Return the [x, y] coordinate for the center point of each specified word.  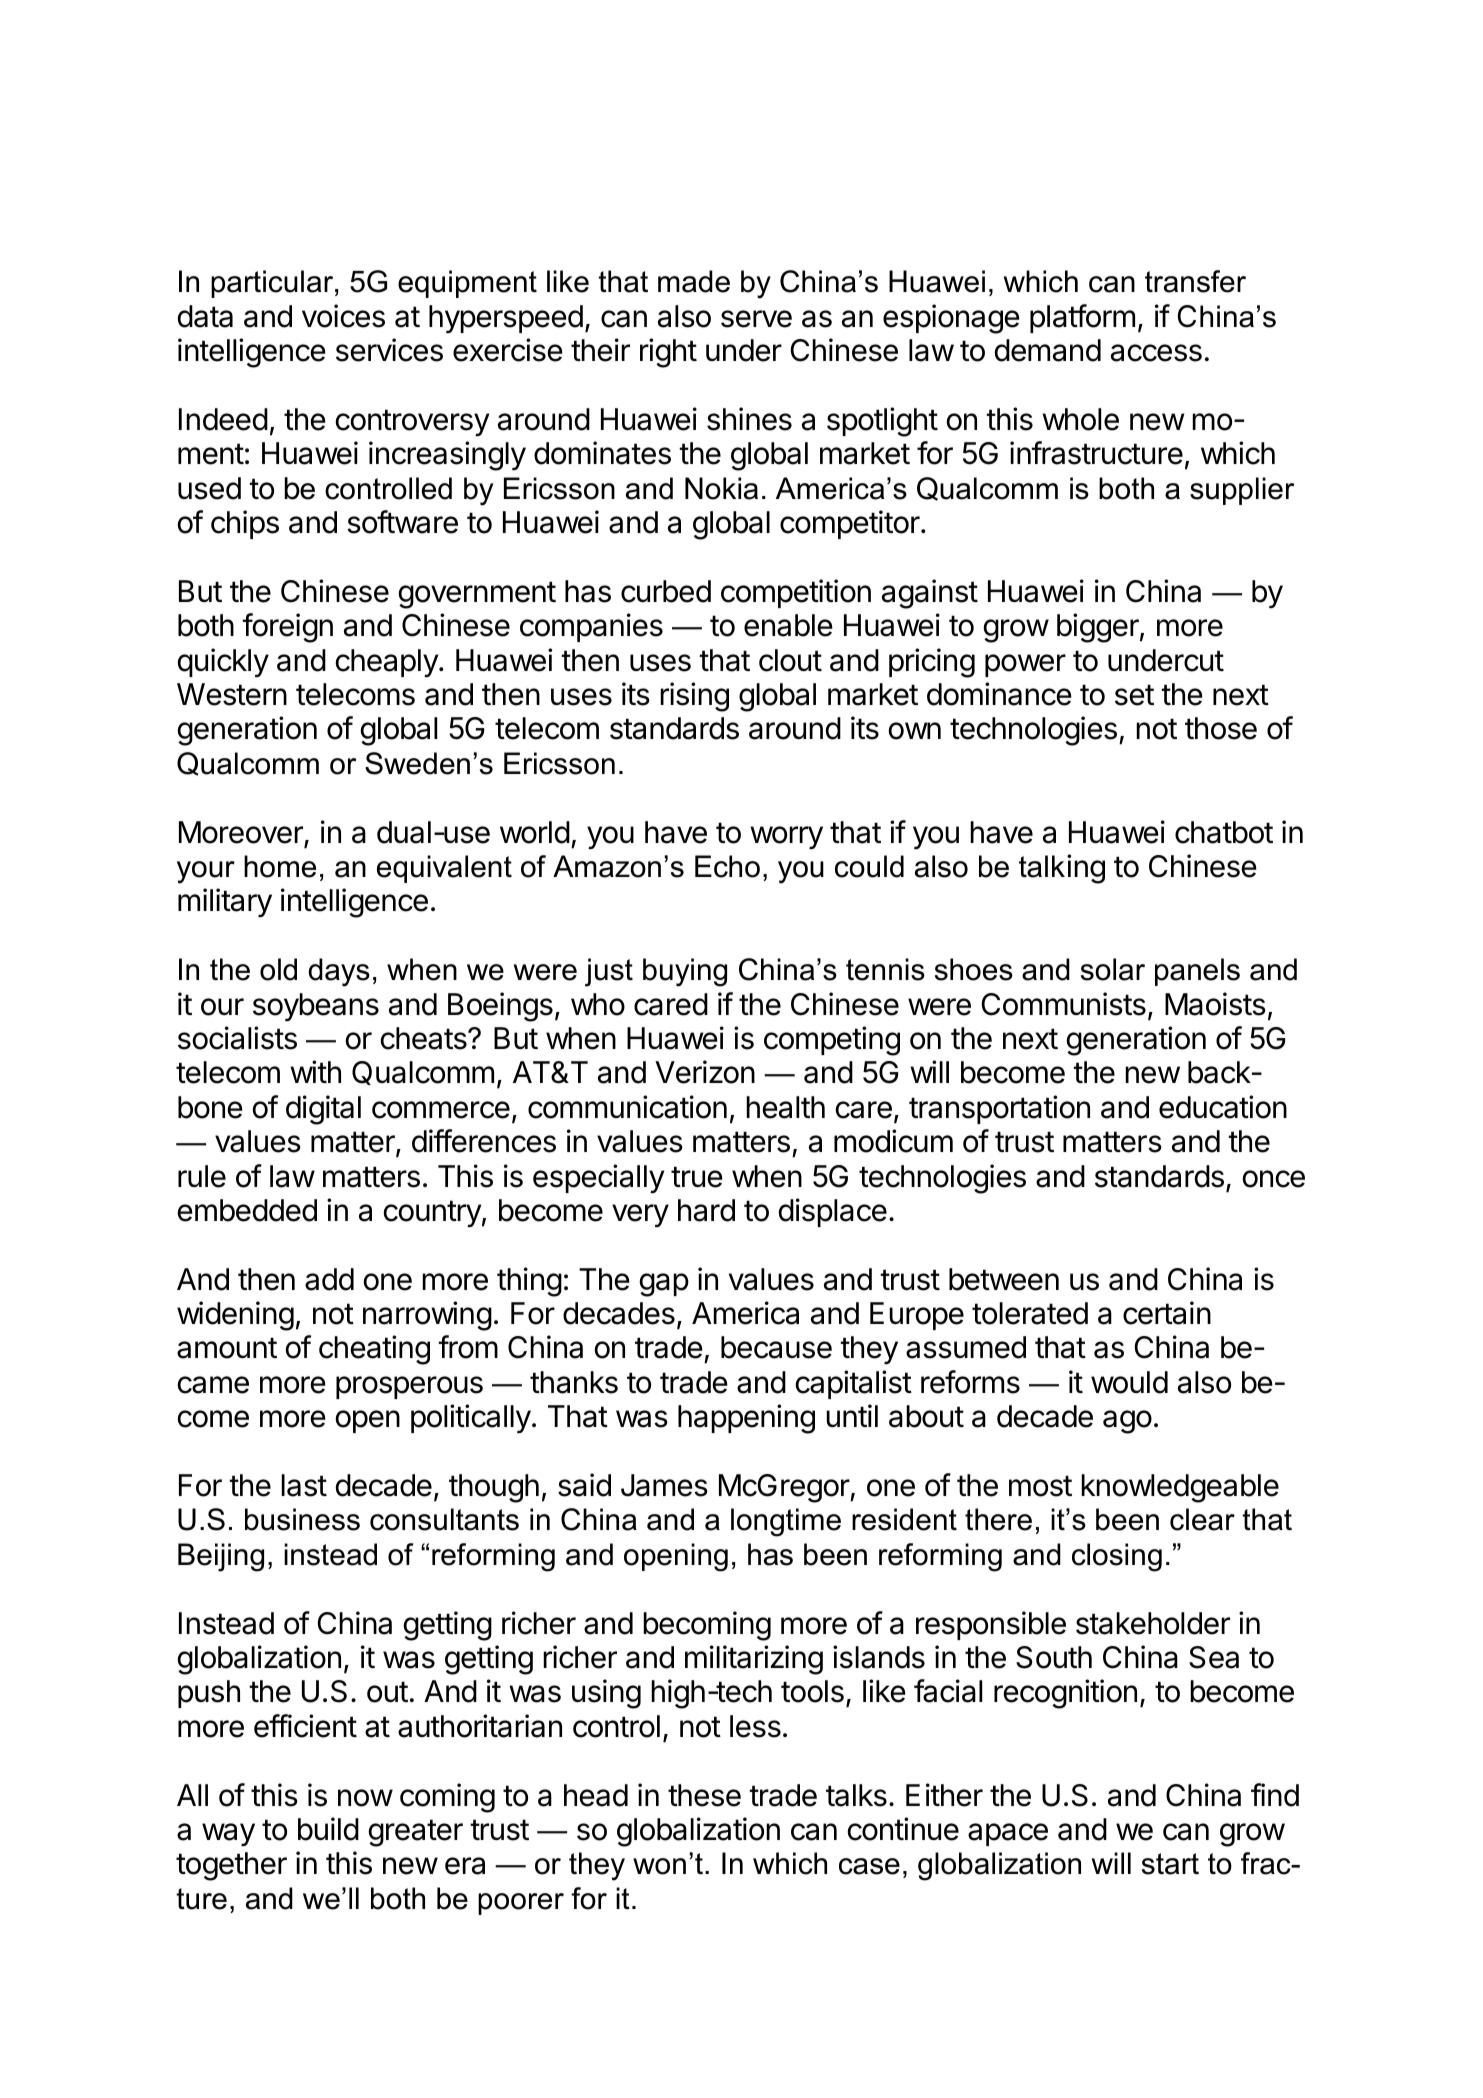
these [704, 1795]
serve [756, 319]
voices [343, 316]
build [328, 1829]
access [1156, 353]
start [1170, 1864]
